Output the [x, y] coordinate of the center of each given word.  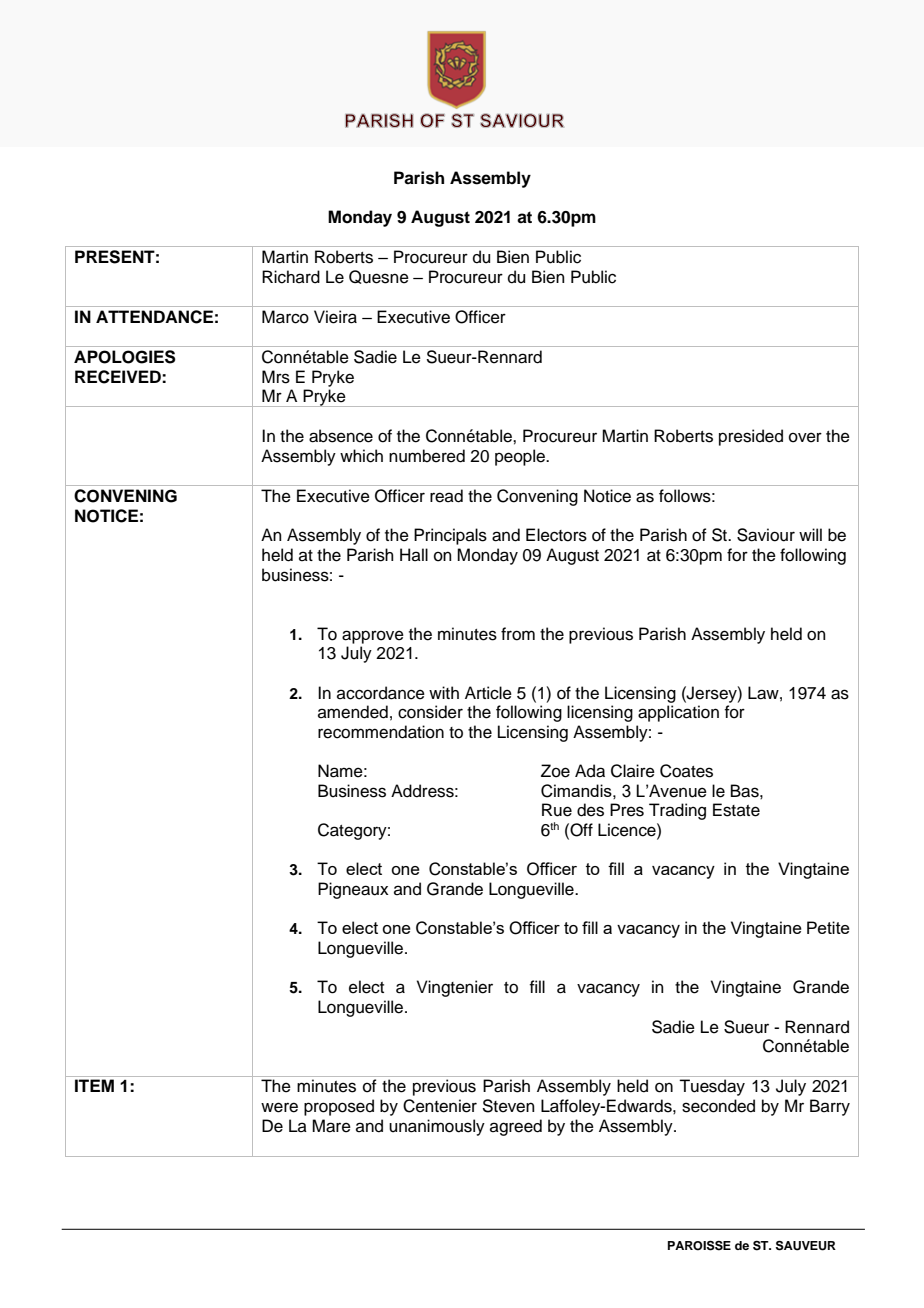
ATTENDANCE [154, 317]
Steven [508, 1106]
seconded [718, 1106]
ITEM [94, 1085]
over [805, 437]
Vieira [335, 317]
